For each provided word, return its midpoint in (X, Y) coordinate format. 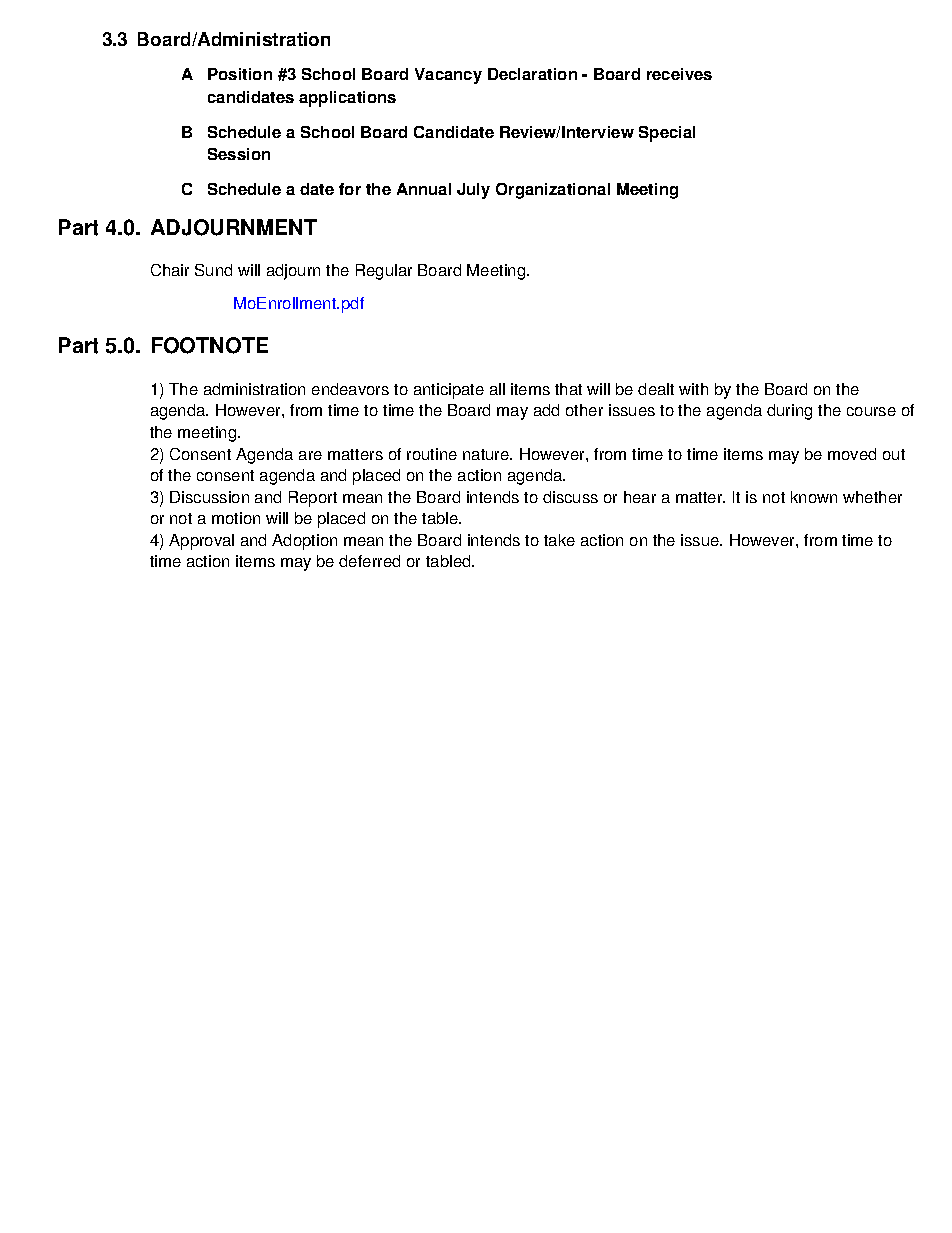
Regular (384, 272)
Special (667, 134)
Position (240, 74)
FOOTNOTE (210, 345)
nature (487, 454)
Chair (170, 270)
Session (239, 154)
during (789, 412)
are (310, 455)
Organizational (553, 191)
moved (852, 454)
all (497, 389)
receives (679, 74)
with (693, 389)
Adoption (304, 542)
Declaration (532, 74)
